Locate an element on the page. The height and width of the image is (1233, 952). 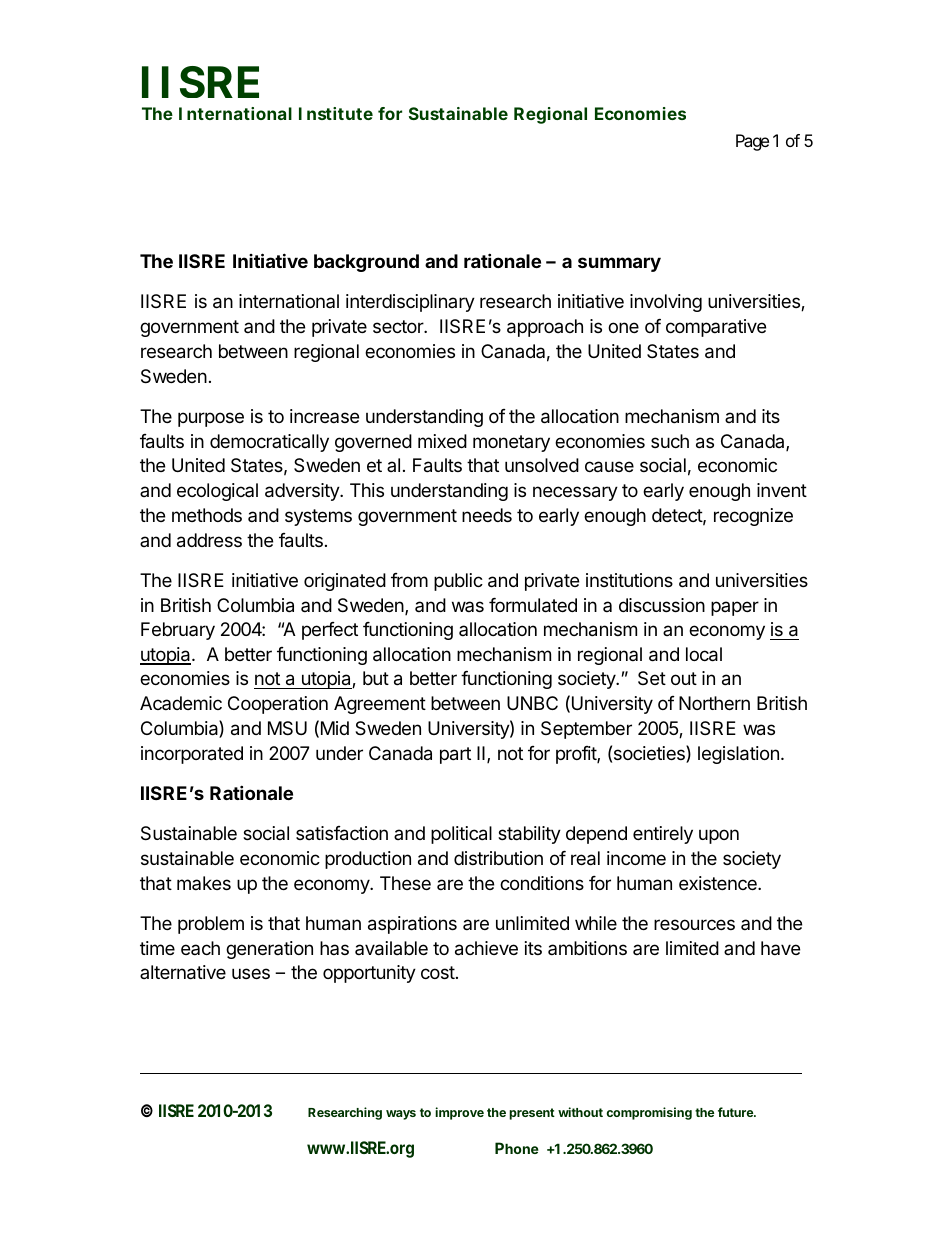
upon is located at coordinates (719, 836).
